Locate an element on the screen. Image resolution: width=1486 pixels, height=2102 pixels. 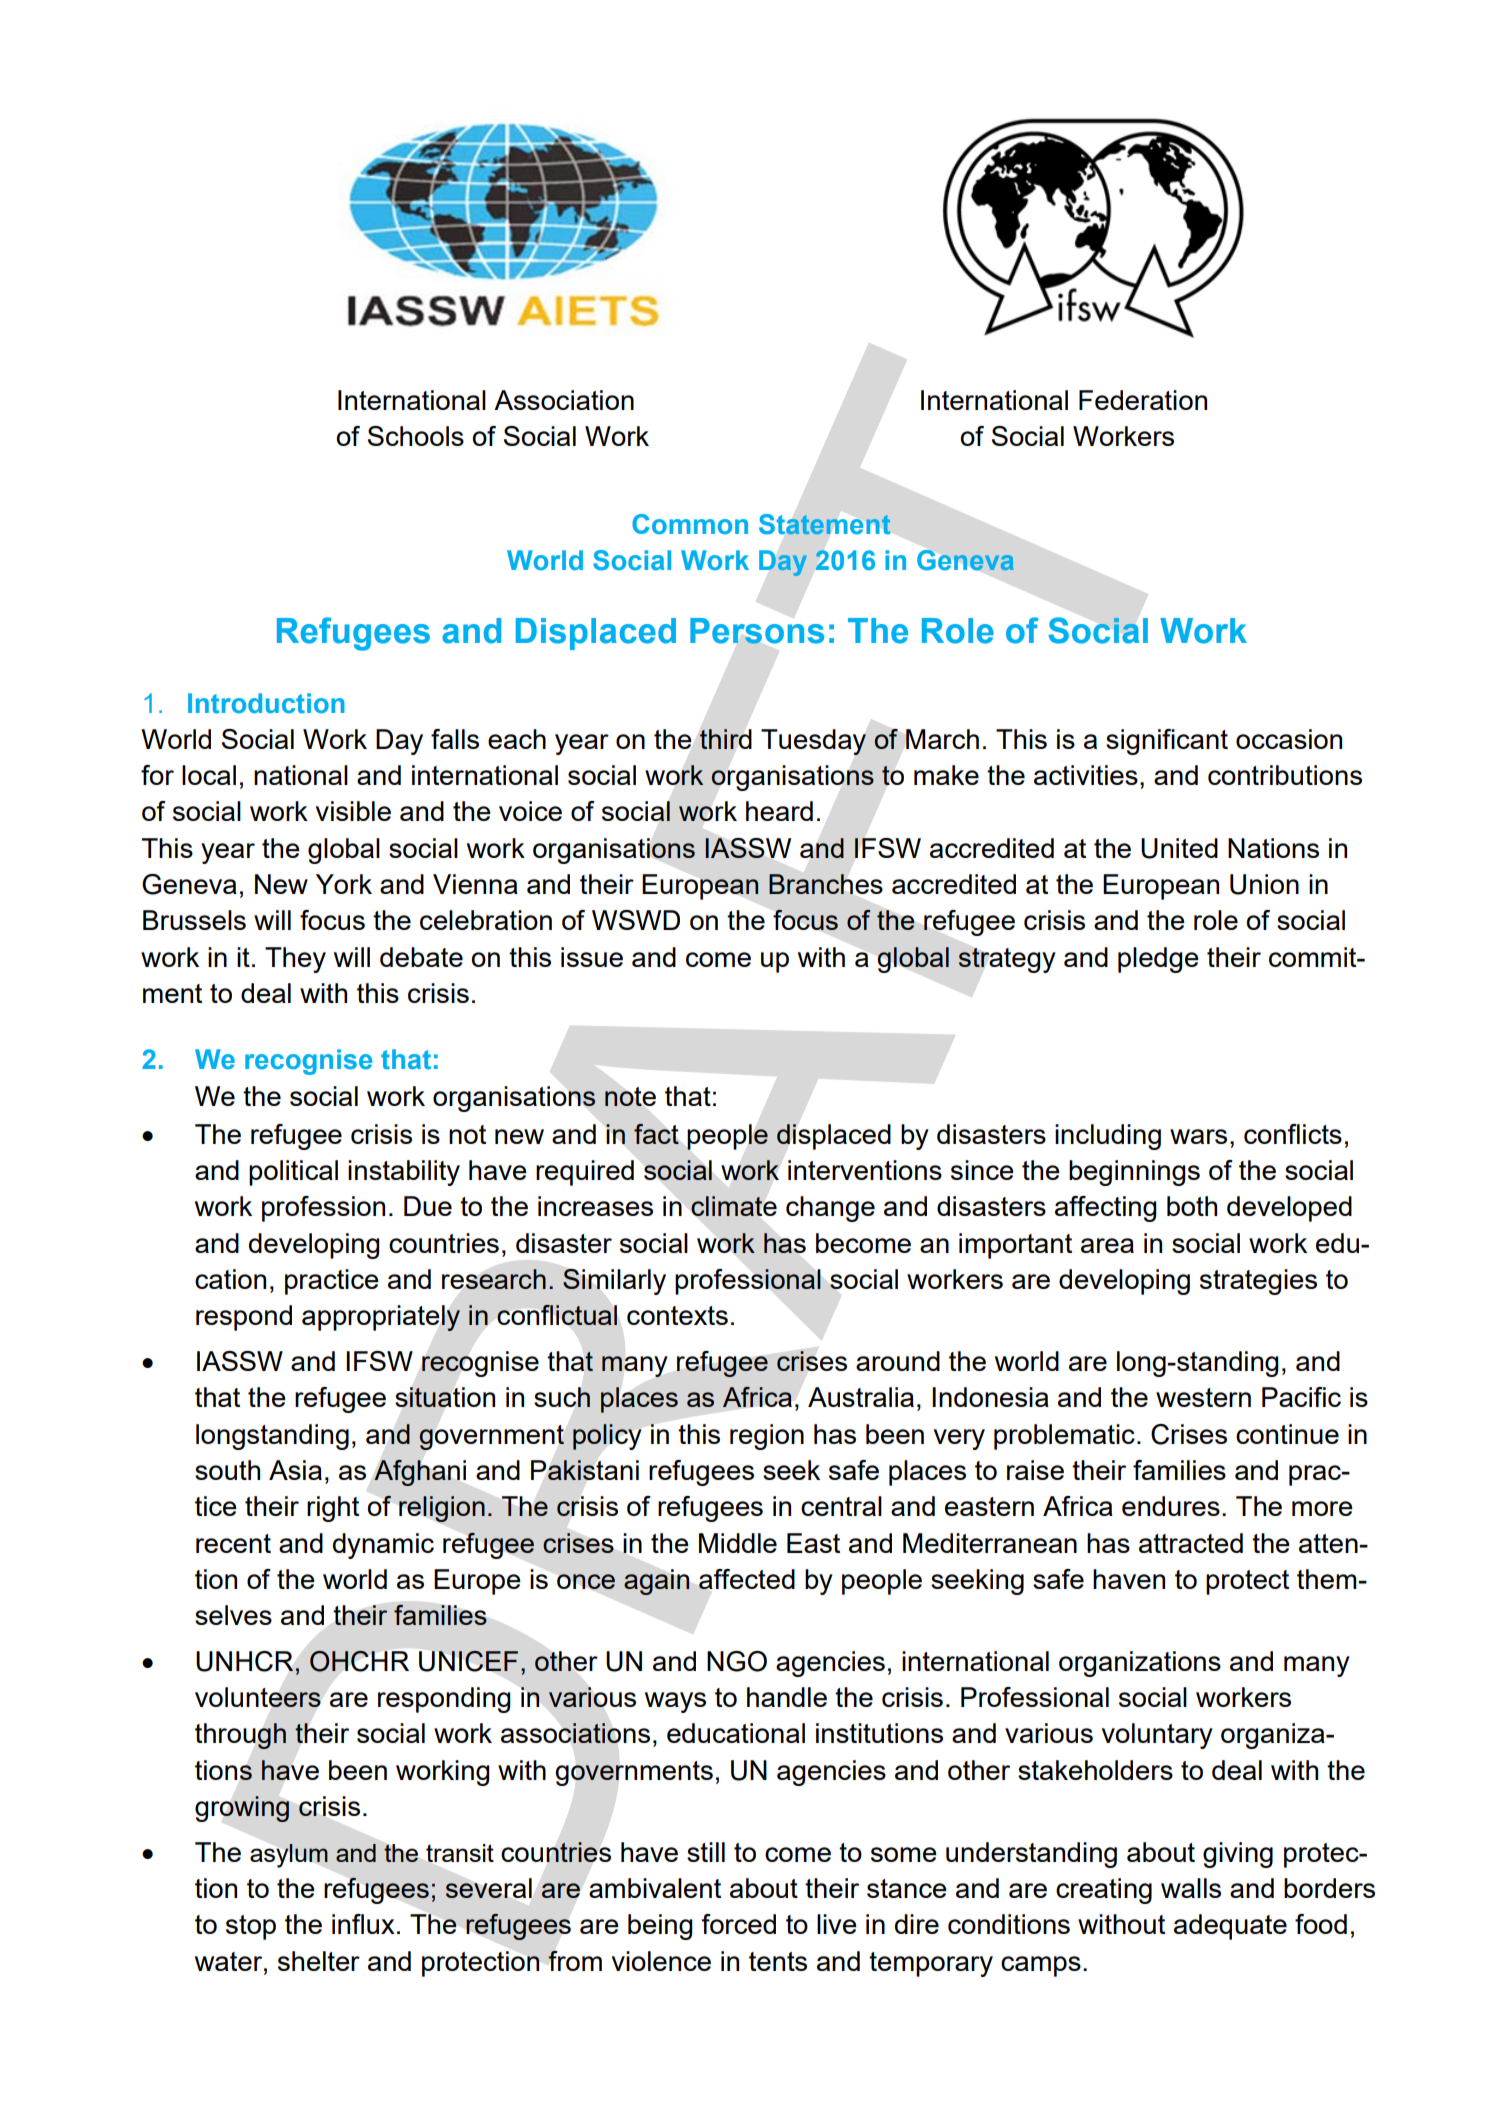
affected is located at coordinates (747, 1579).
